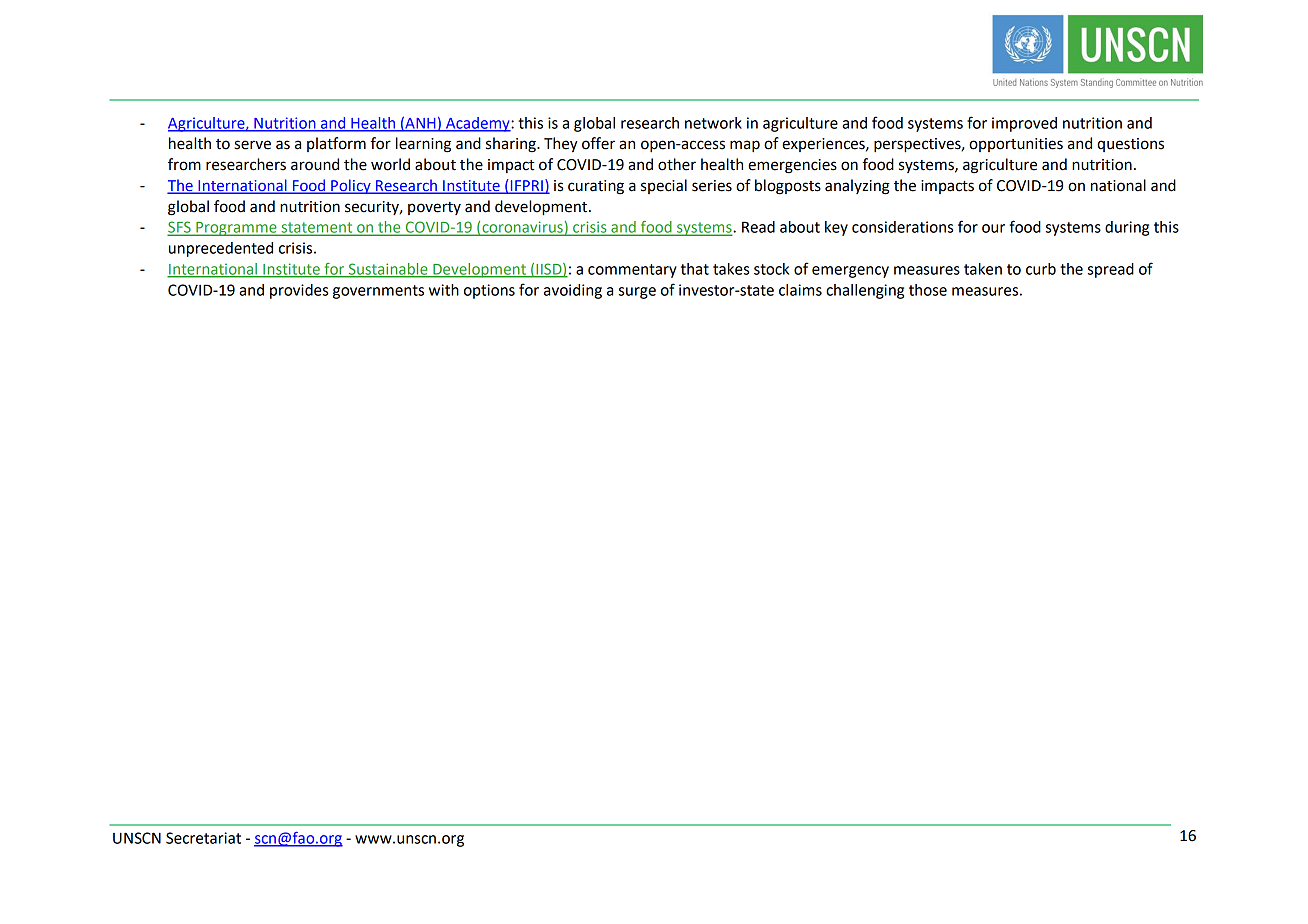 The height and width of the screenshot is (924, 1308). Describe the element at coordinates (489, 291) in the screenshot. I see `options` at that location.
